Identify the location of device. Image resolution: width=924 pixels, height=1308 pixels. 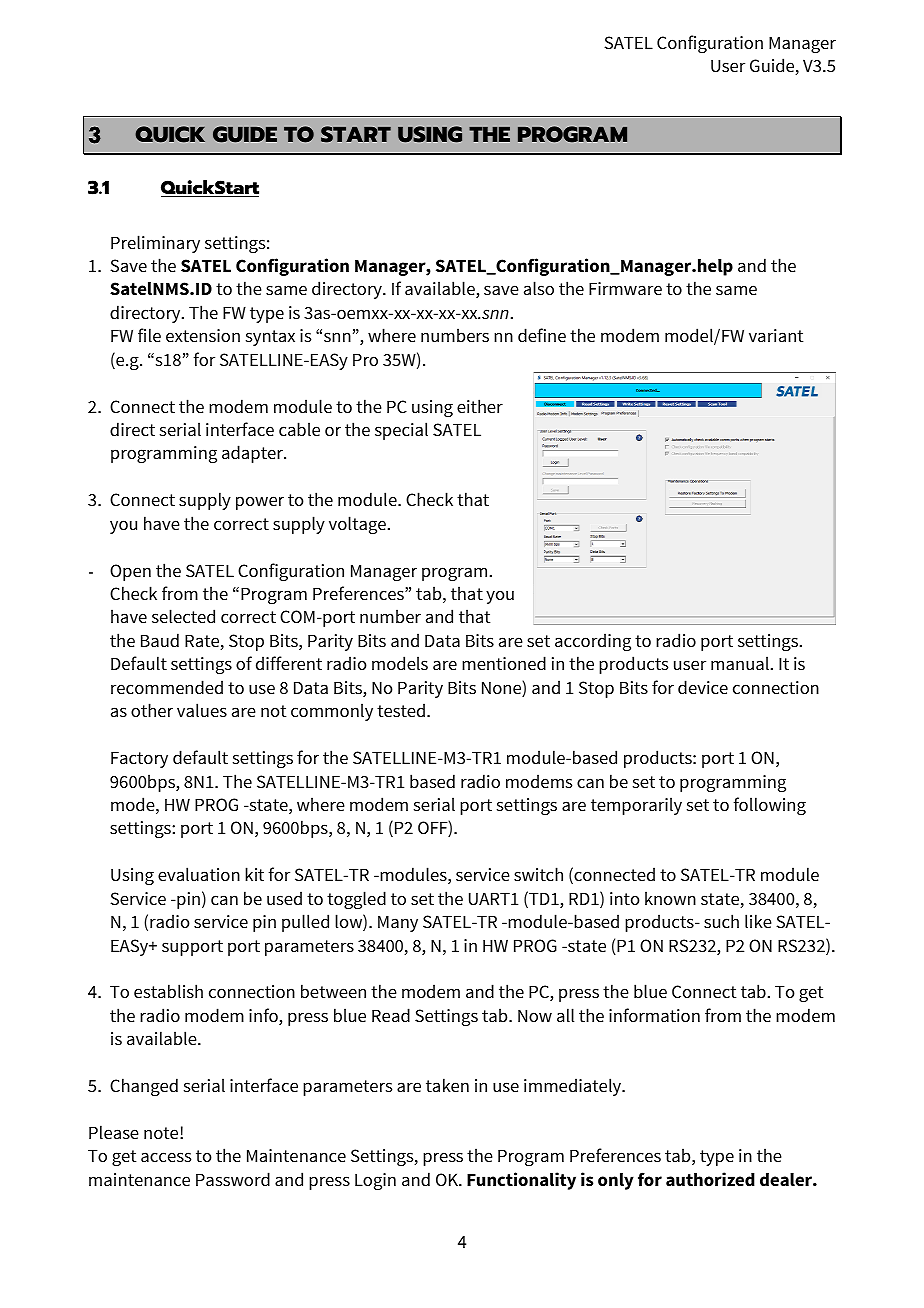
(703, 687).
